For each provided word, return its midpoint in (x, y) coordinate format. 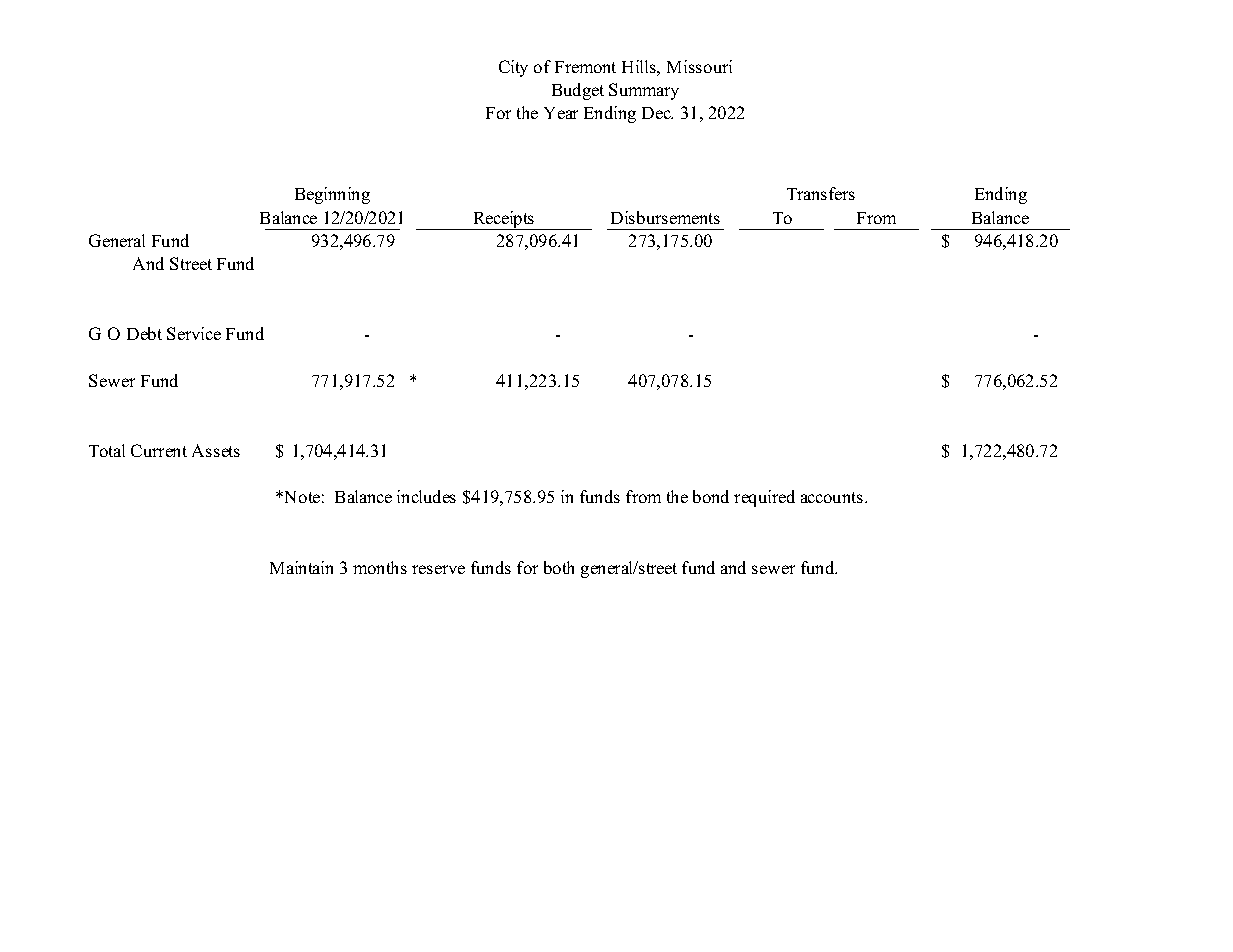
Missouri (699, 66)
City (513, 68)
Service (194, 333)
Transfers (821, 193)
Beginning (332, 195)
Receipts (504, 220)
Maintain (301, 567)
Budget (578, 91)
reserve (438, 569)
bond (711, 496)
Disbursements (665, 217)
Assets (216, 450)
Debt (144, 333)
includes (426, 496)
